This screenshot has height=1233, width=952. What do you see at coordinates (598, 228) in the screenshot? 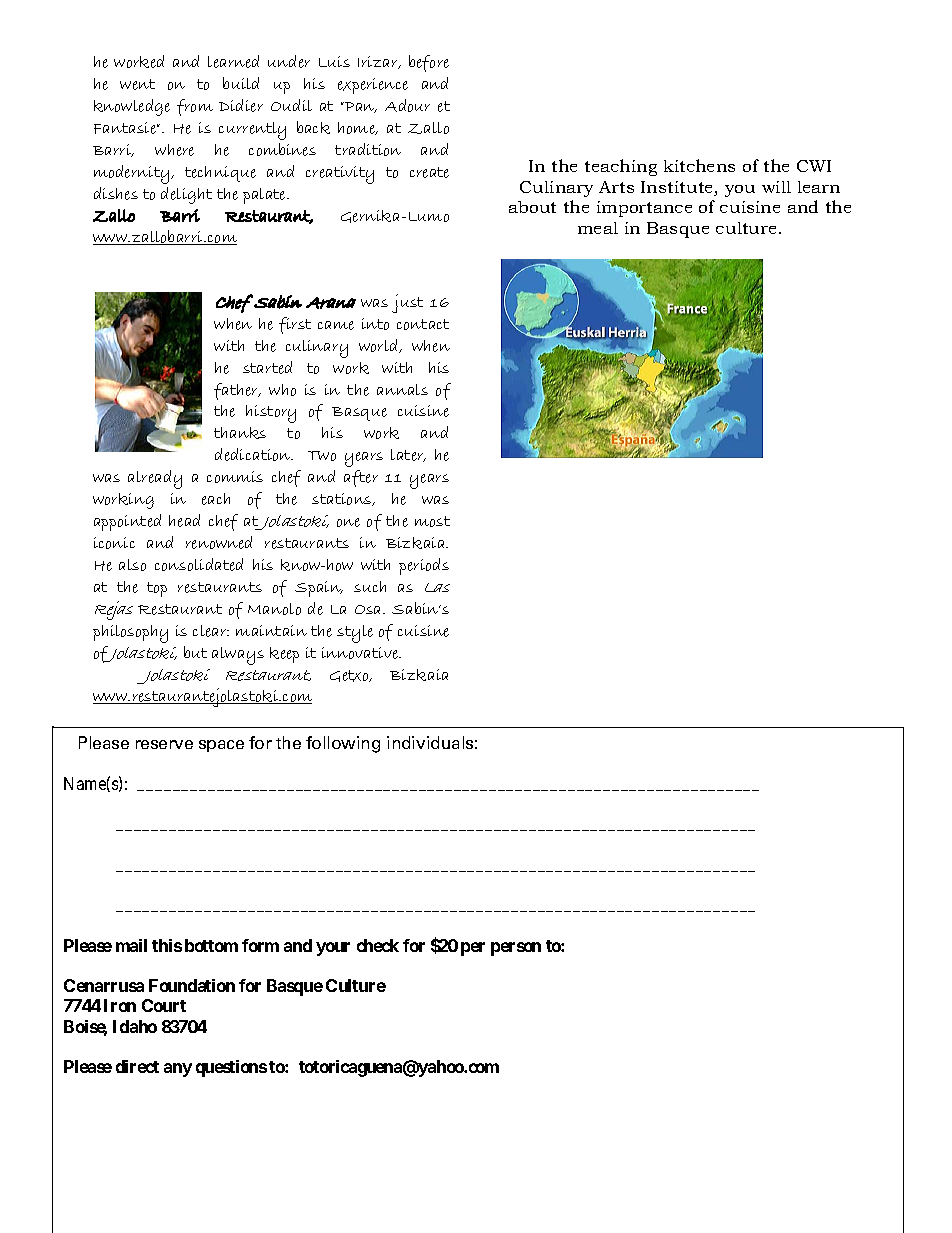
I see `meal` at bounding box center [598, 228].
